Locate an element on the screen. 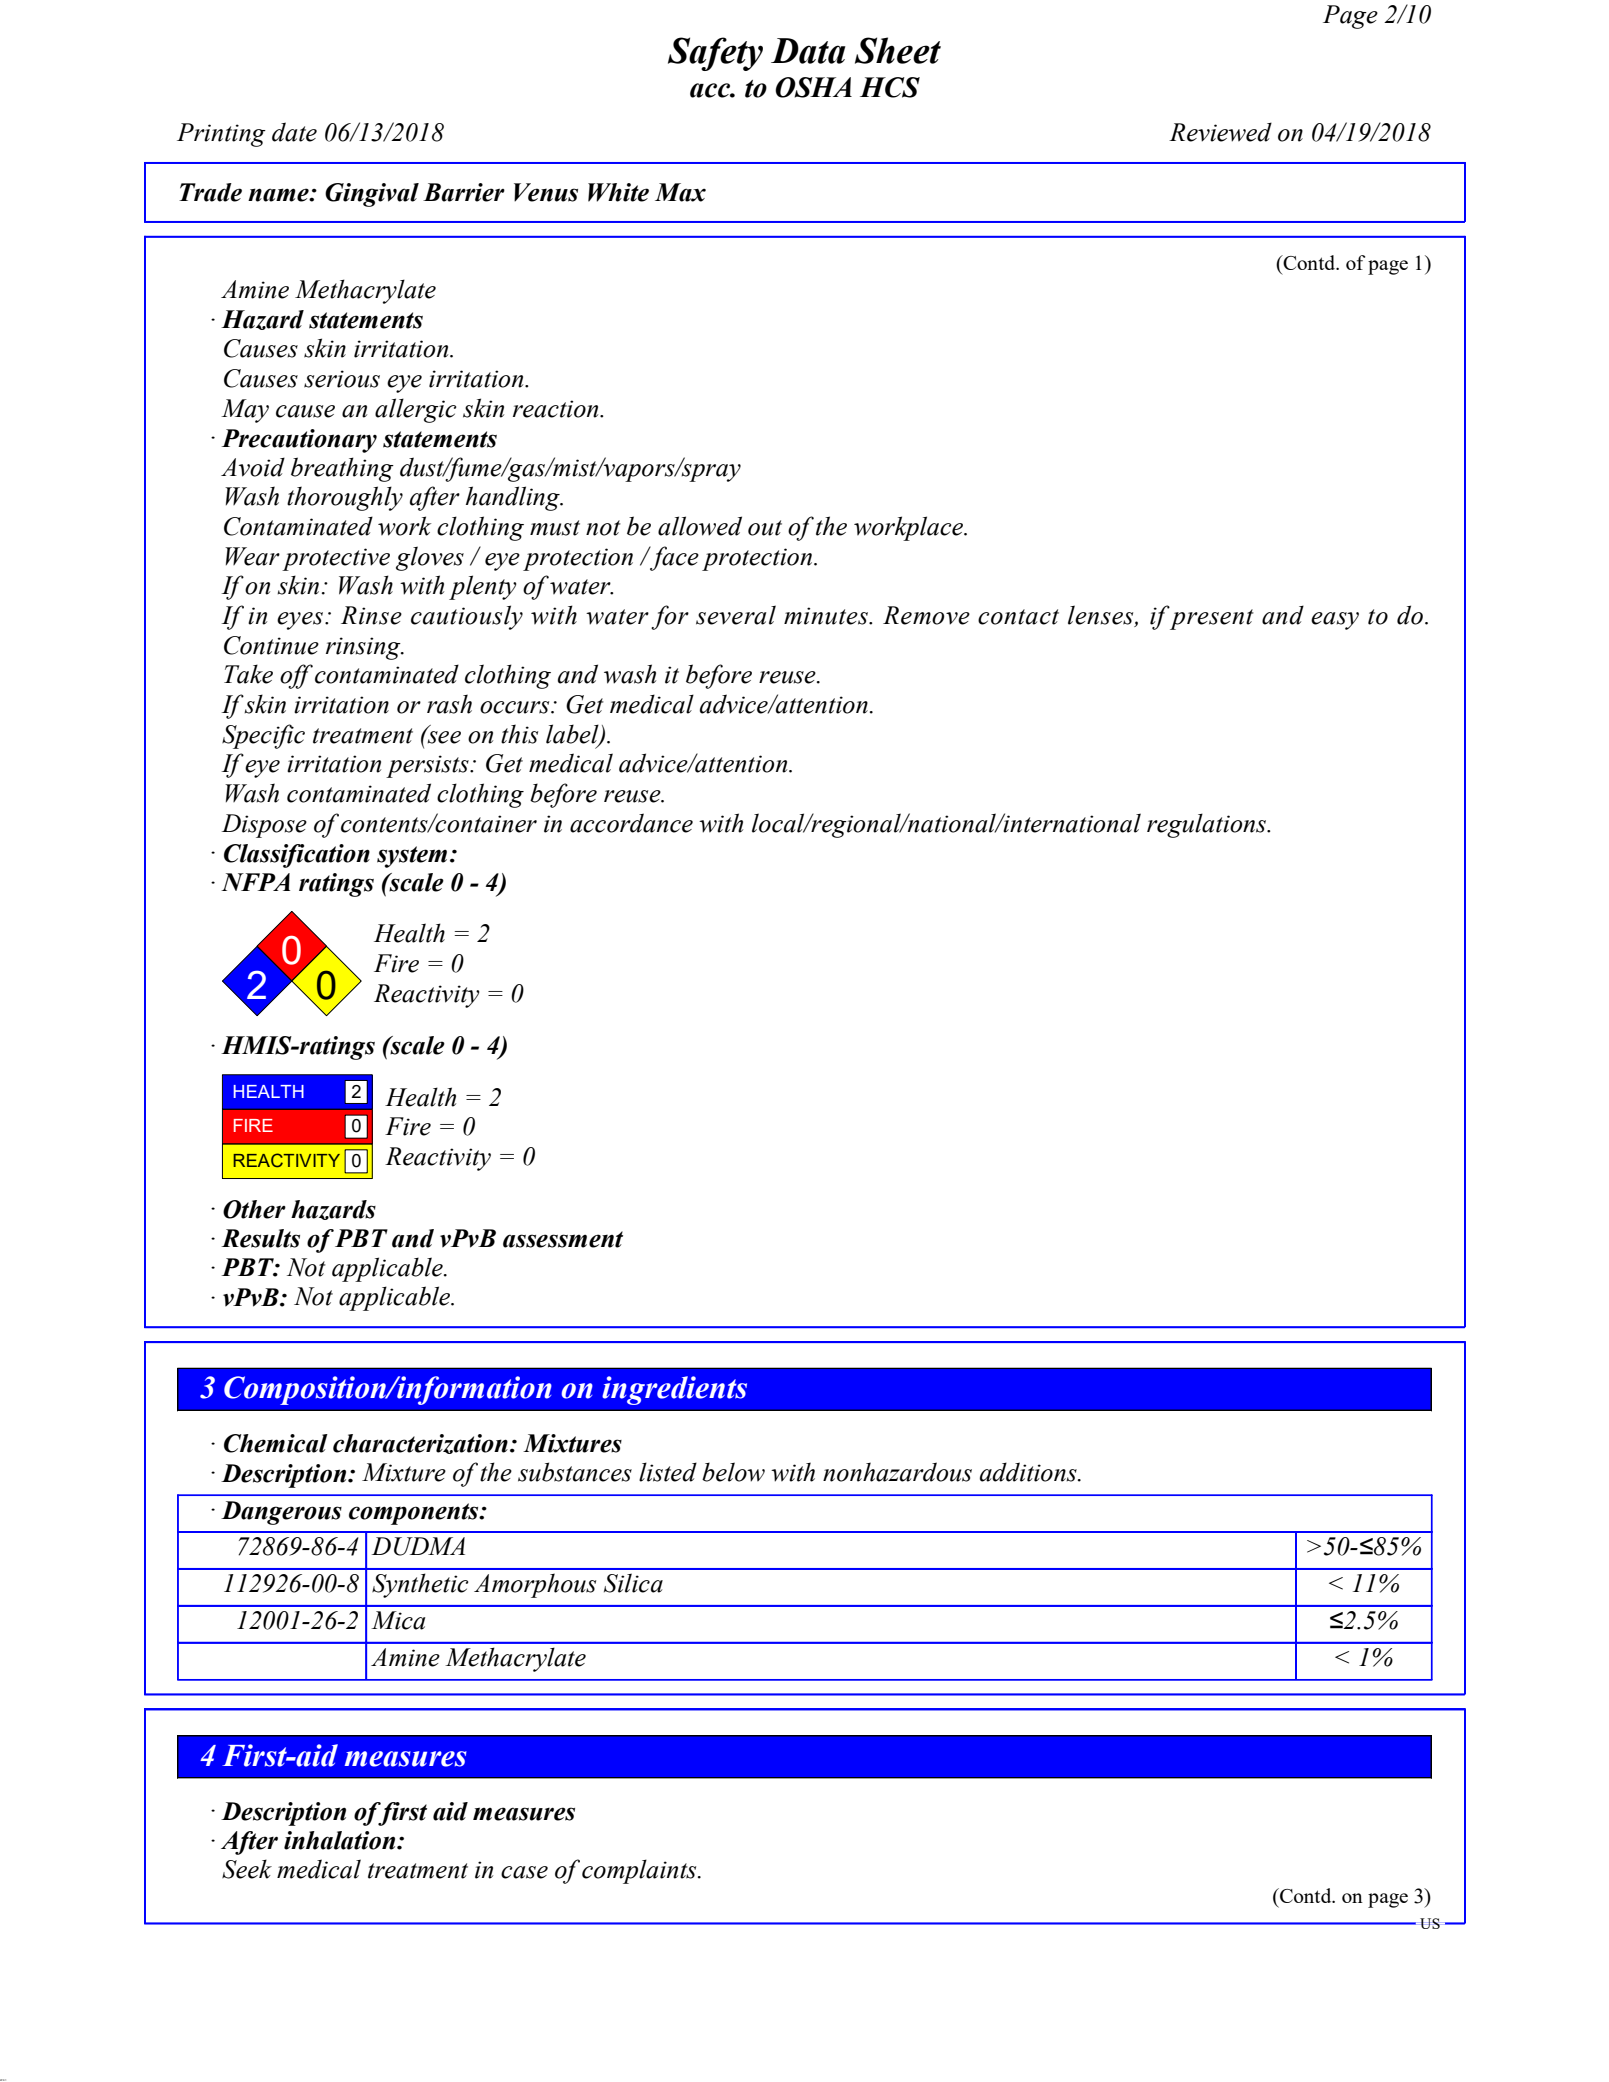 The height and width of the screenshot is (2082, 1609). inhalation is located at coordinates (341, 1840).
